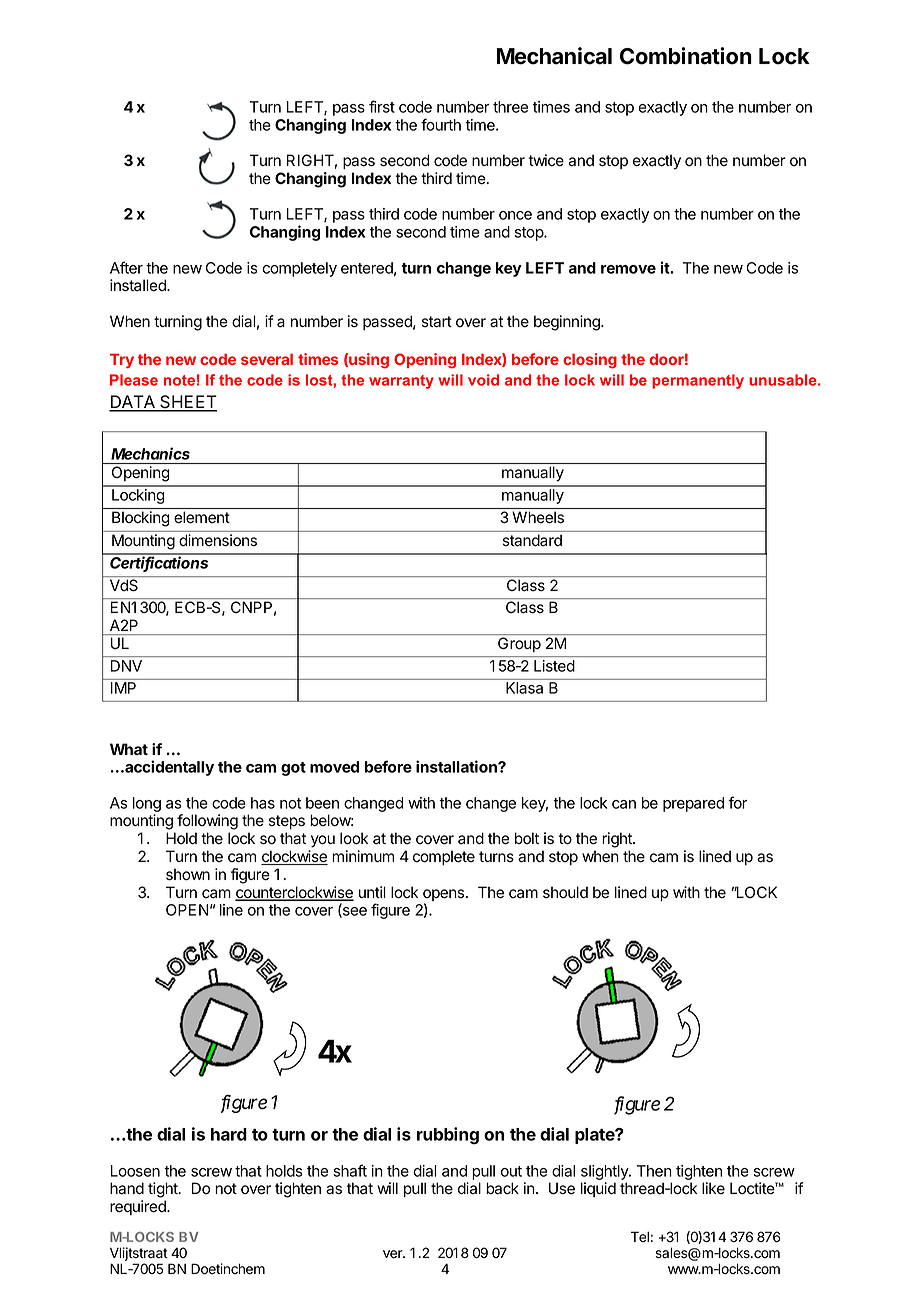 This image has height=1308, width=924. I want to click on hard, so click(229, 1134).
